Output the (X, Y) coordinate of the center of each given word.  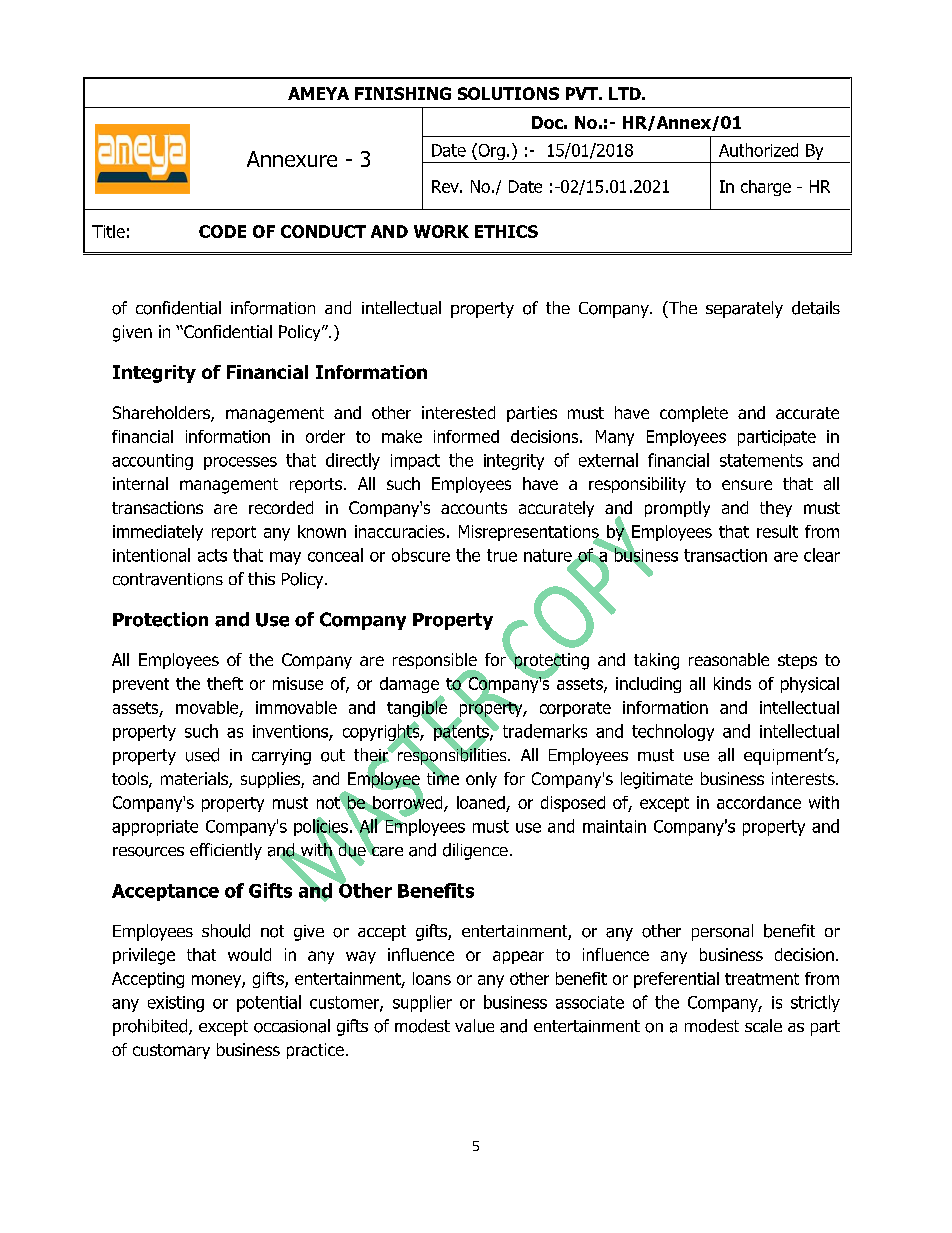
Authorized (758, 150)
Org (490, 151)
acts (212, 555)
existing (176, 1004)
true (502, 555)
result (777, 531)
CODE (222, 231)
